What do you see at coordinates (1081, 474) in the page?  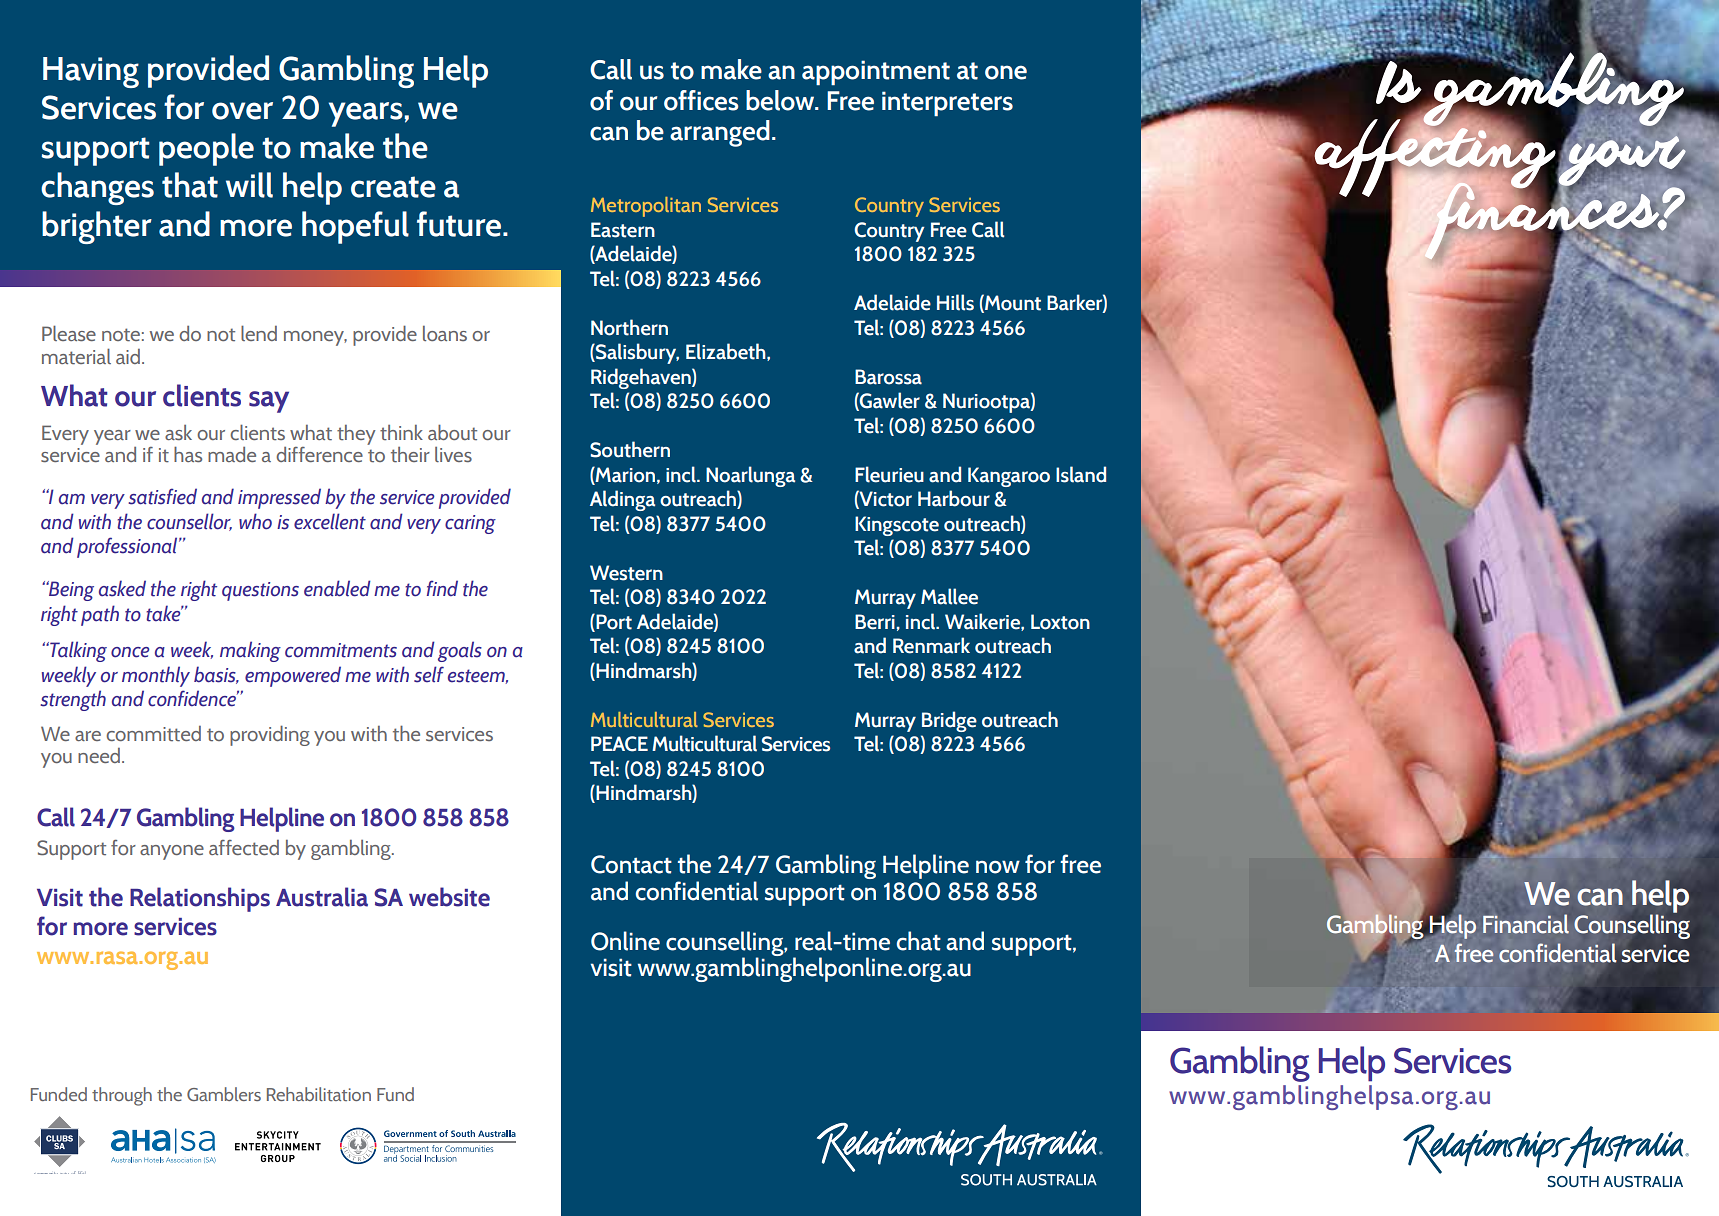 I see `Island` at bounding box center [1081, 474].
